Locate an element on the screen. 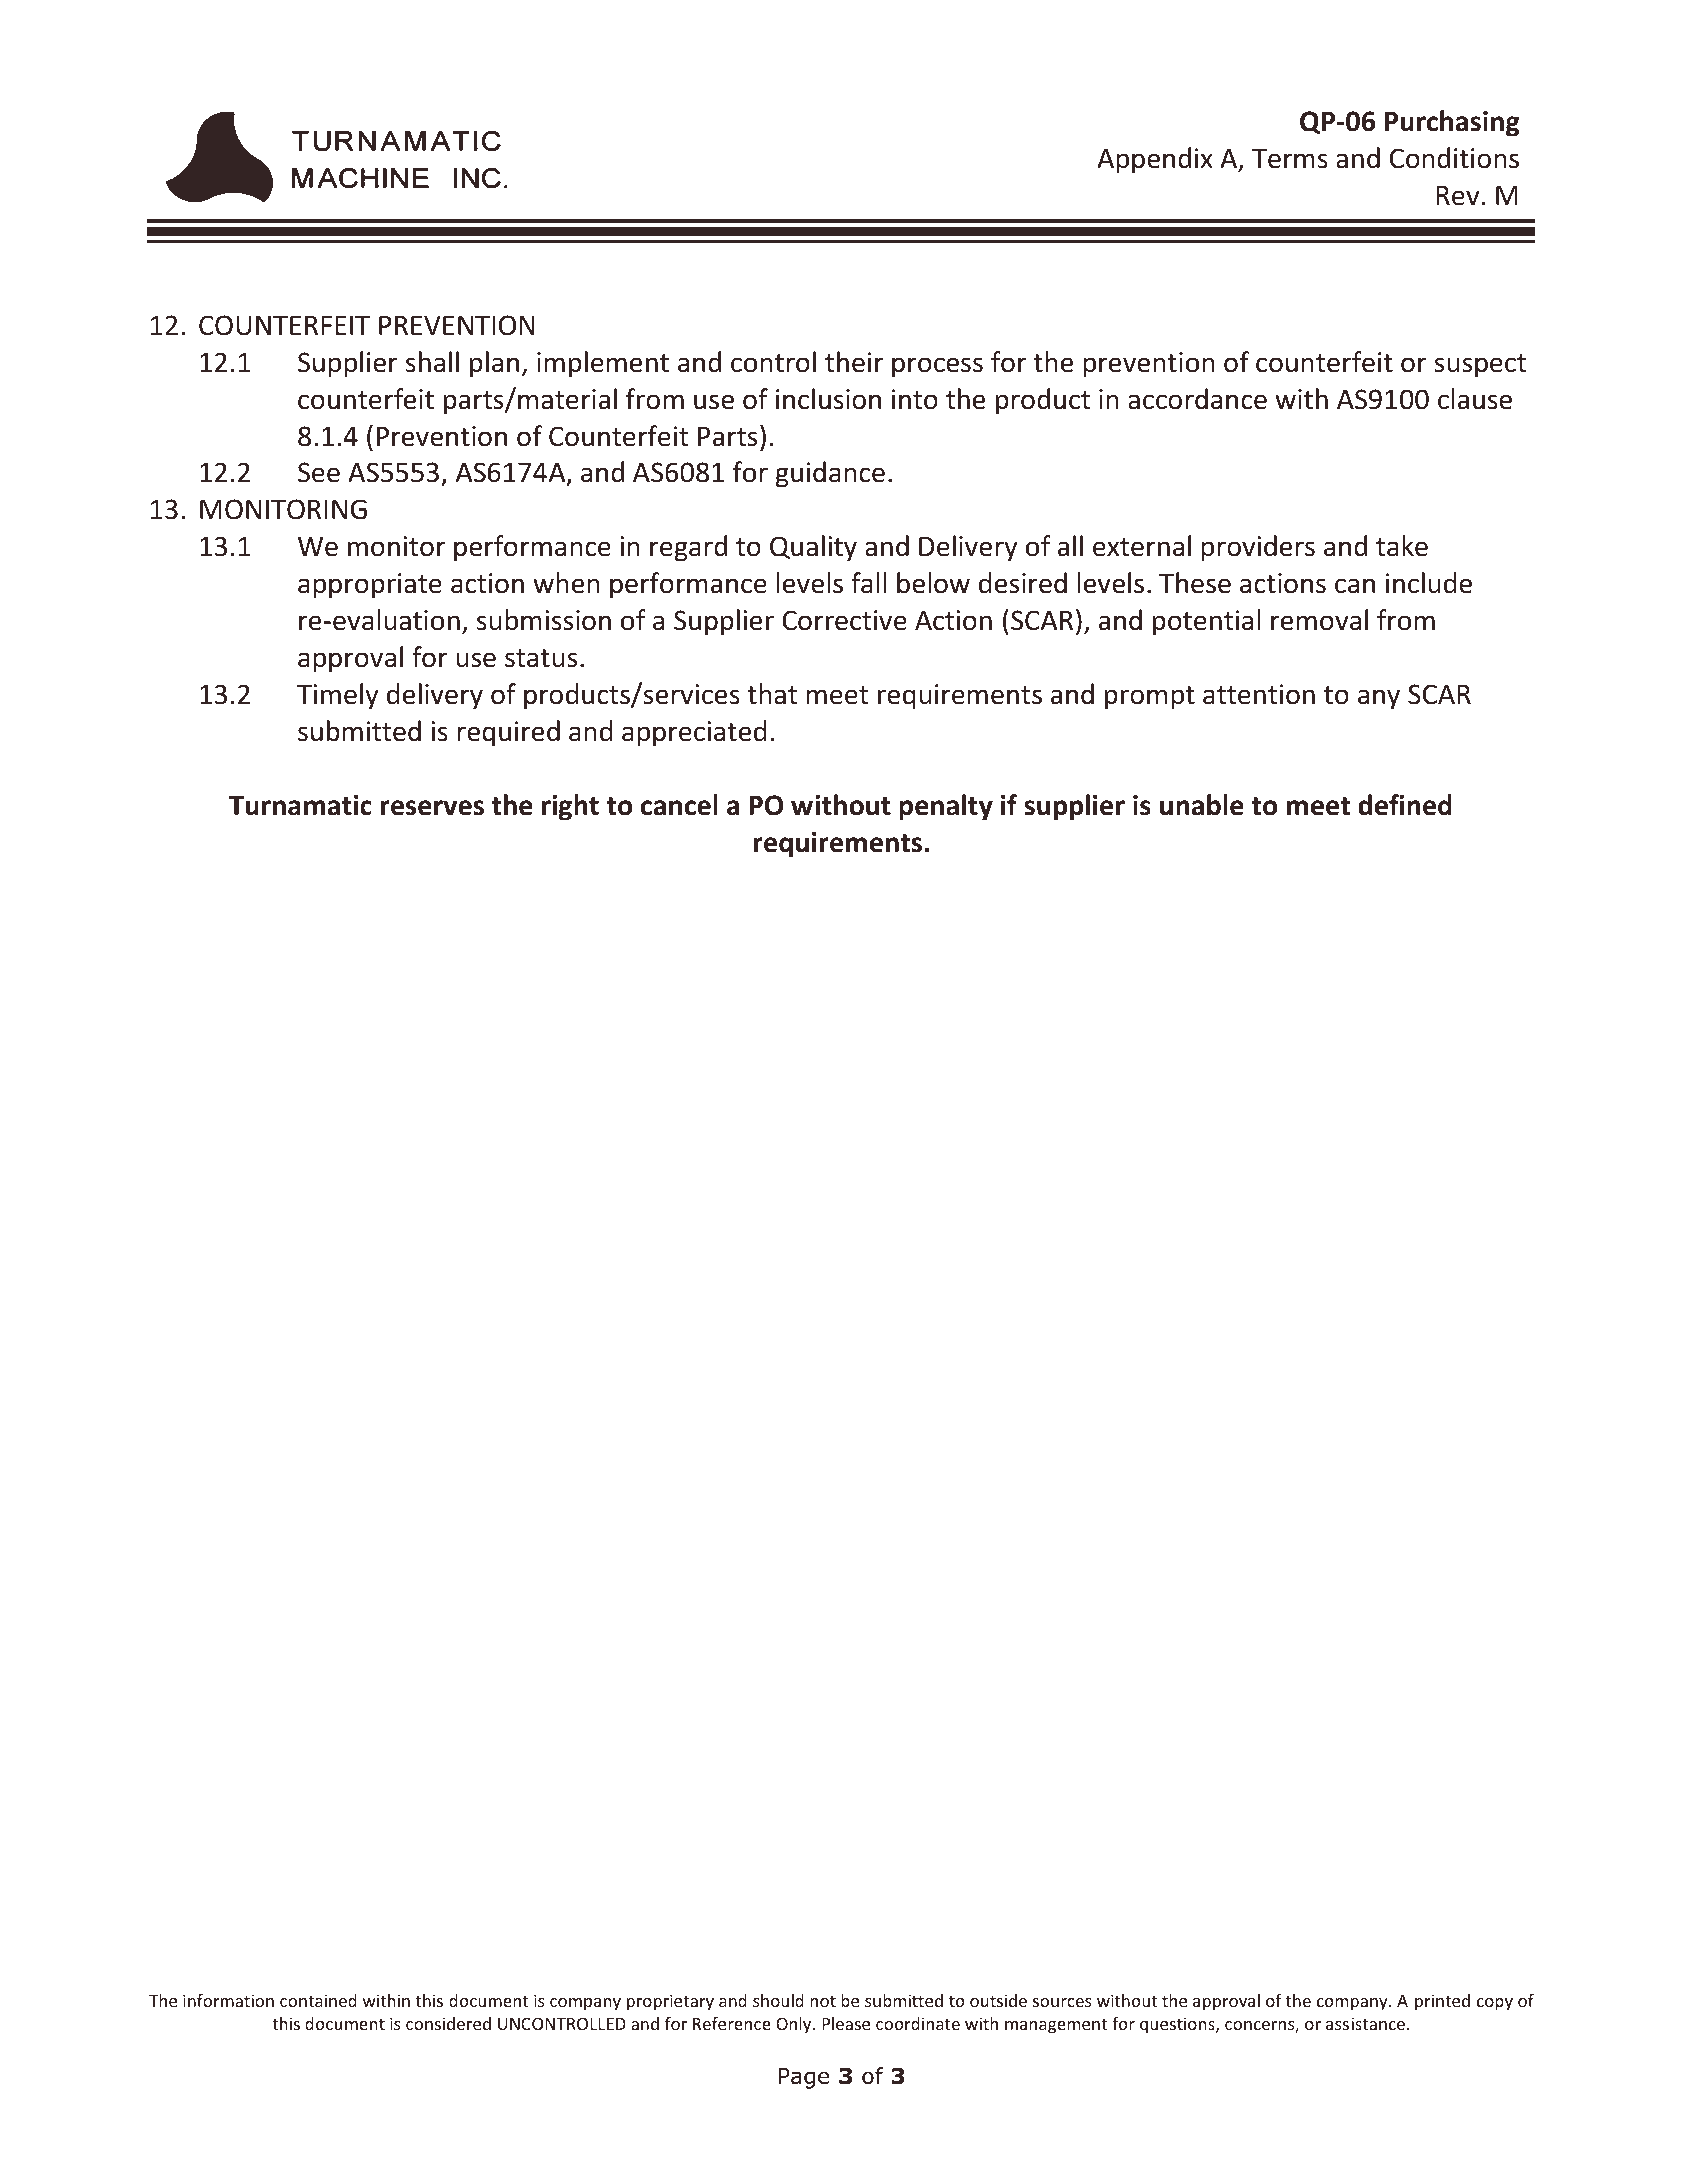 Image resolution: width=1683 pixels, height=2177 pixels. considered is located at coordinates (448, 2023).
